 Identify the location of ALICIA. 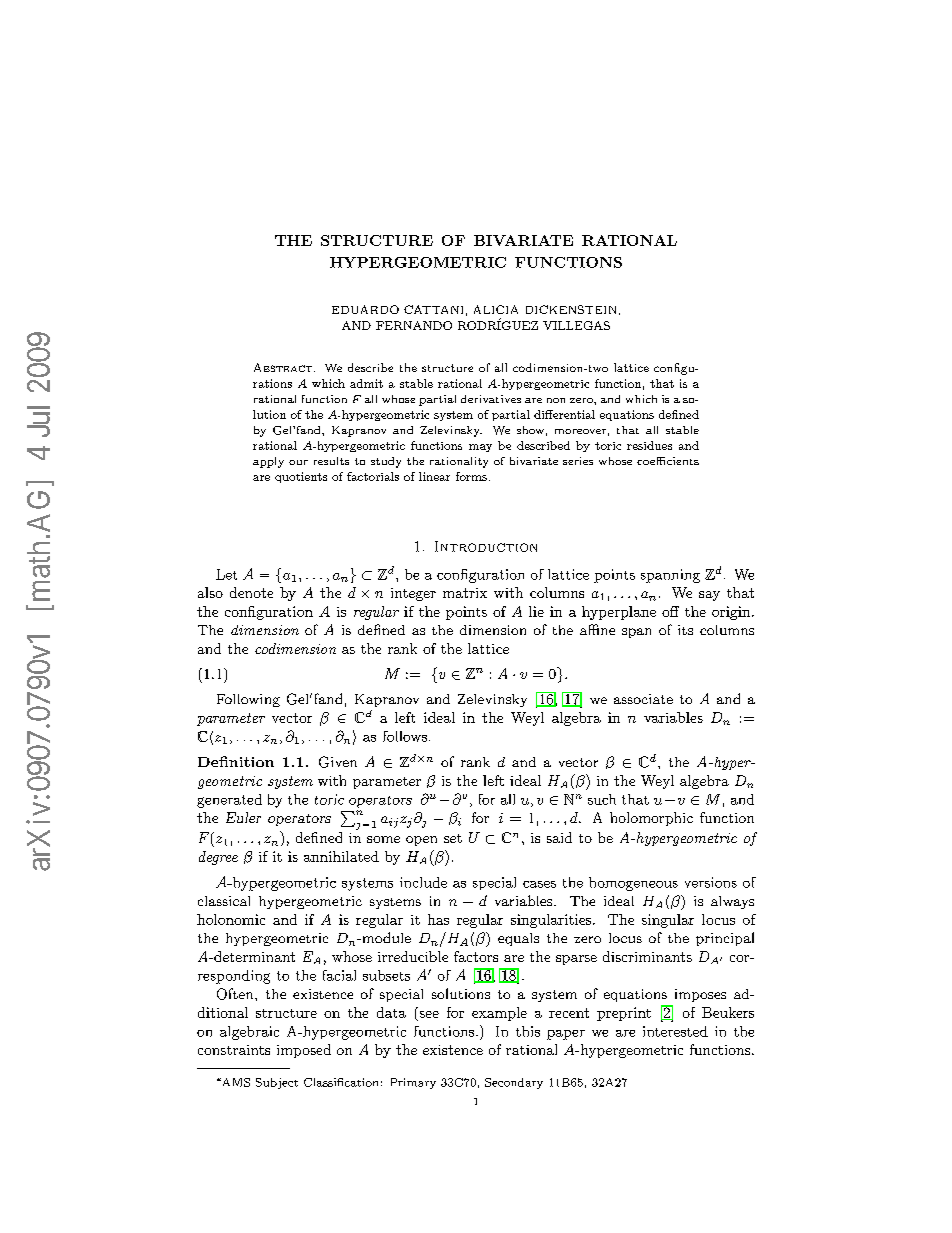
(496, 309).
